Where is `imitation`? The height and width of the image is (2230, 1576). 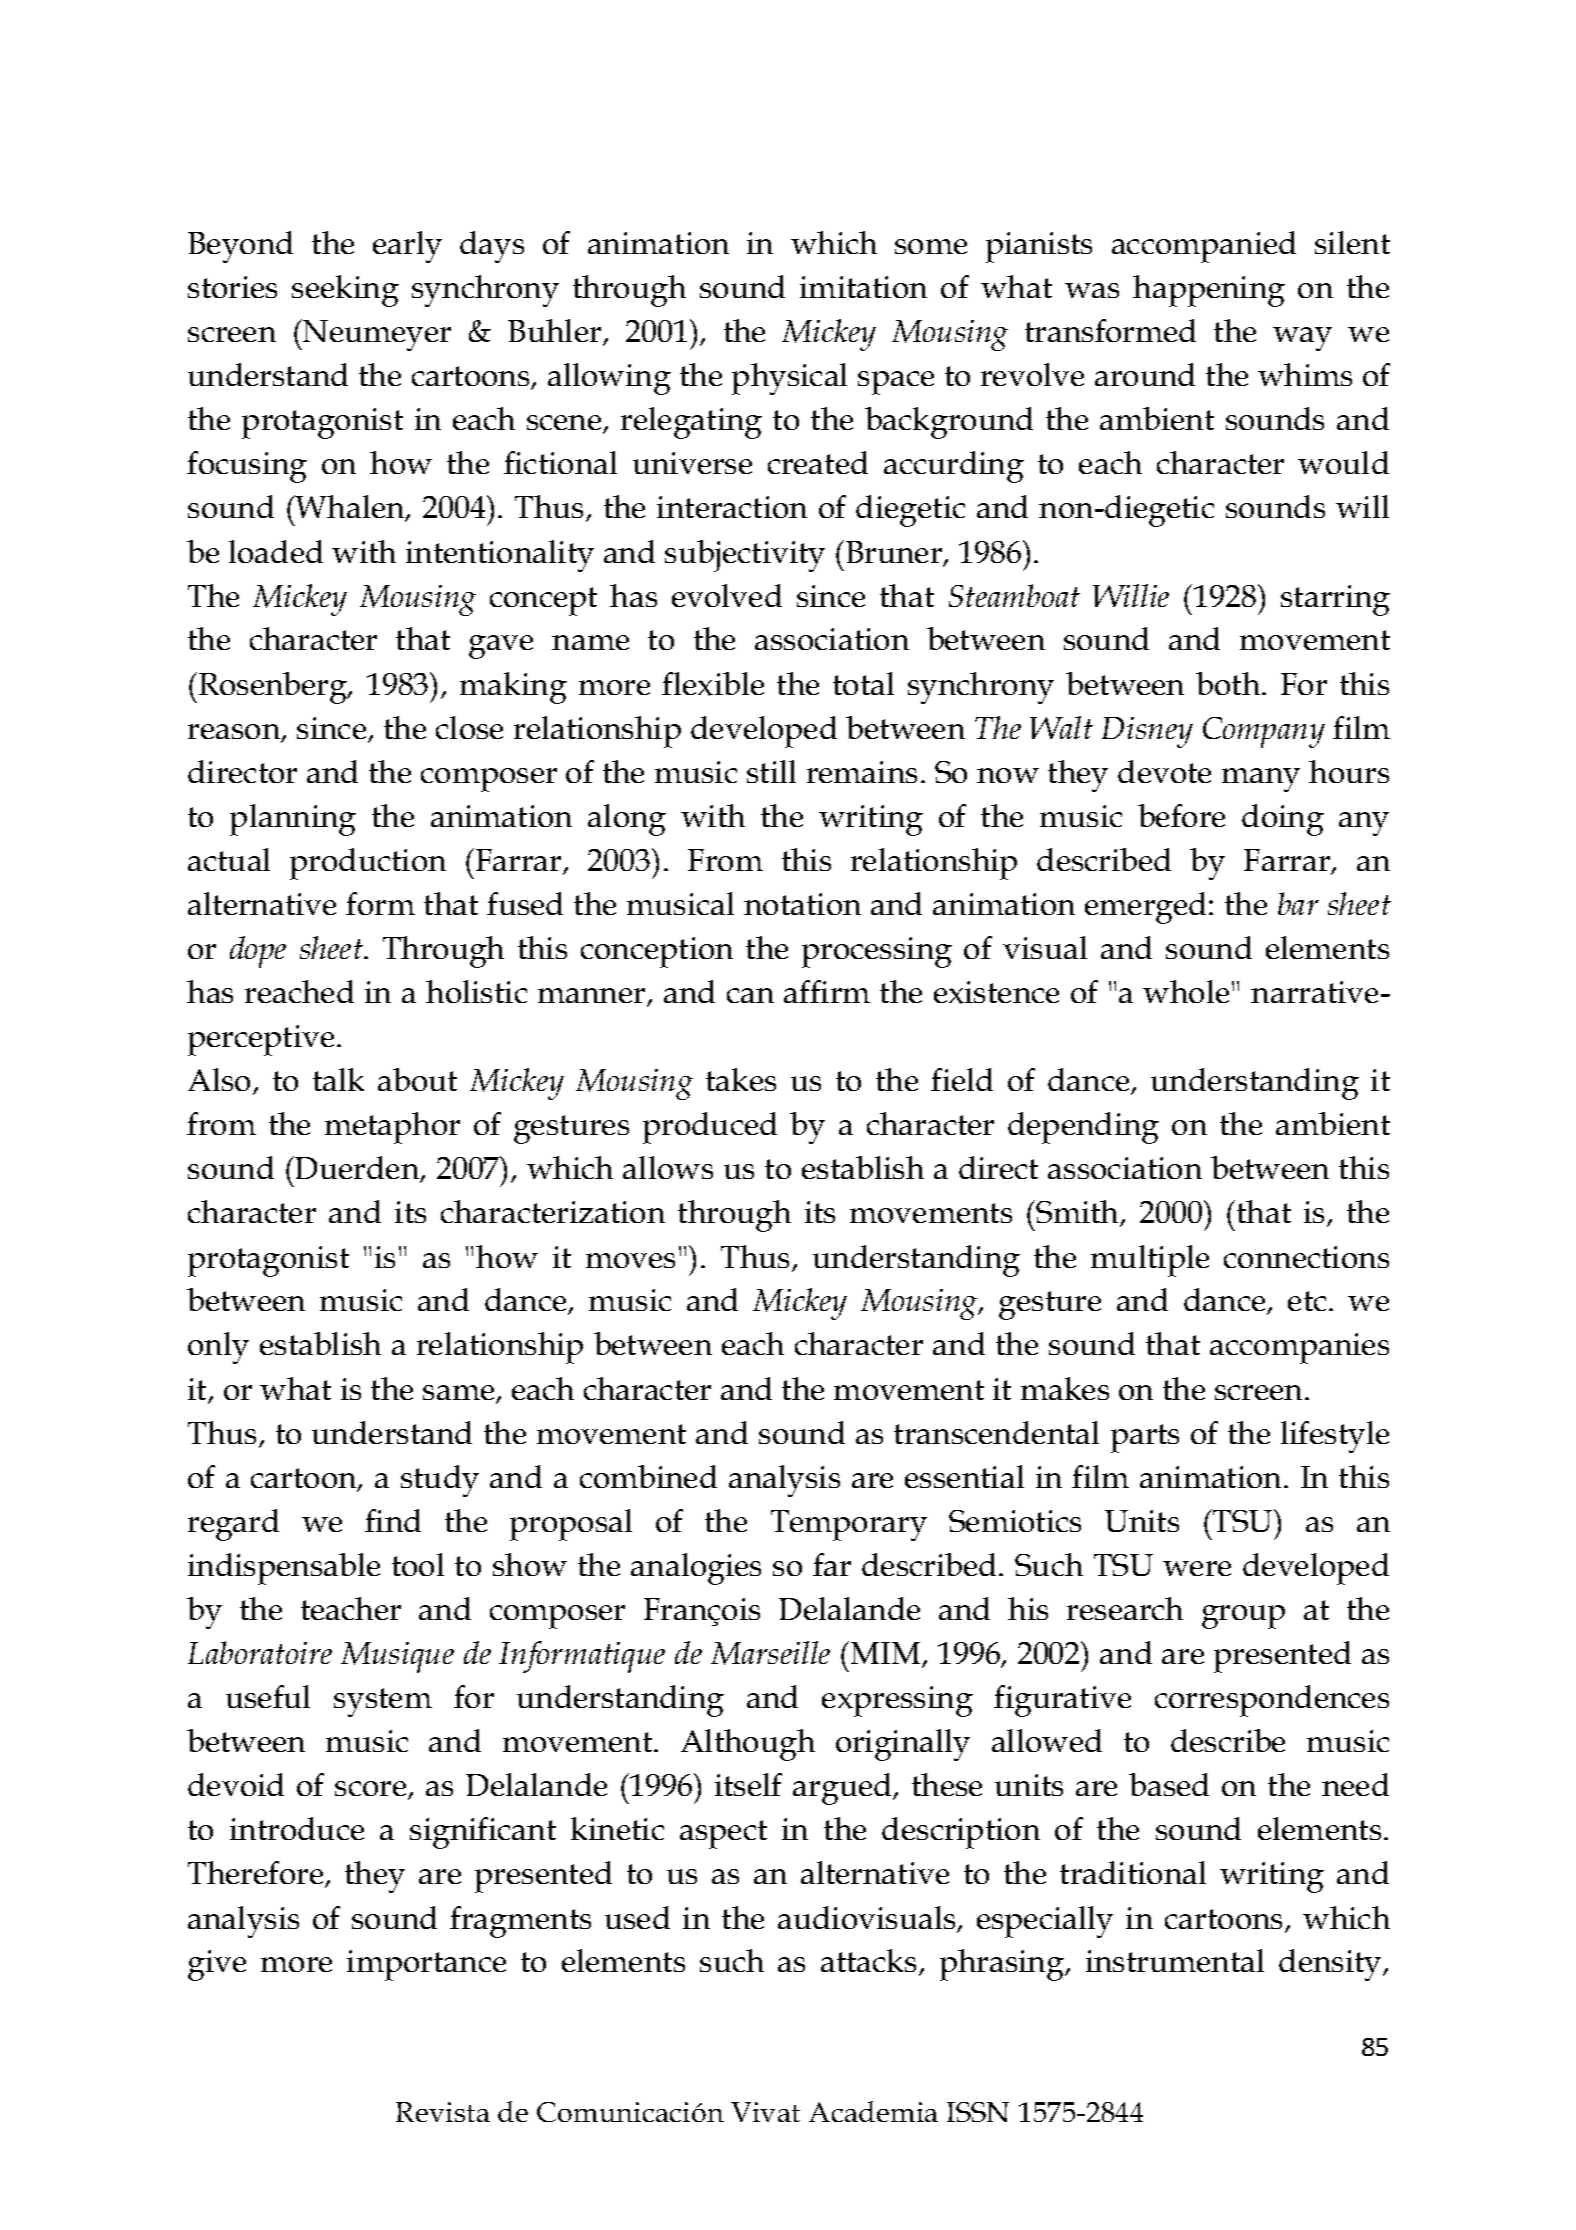 imitation is located at coordinates (863, 287).
